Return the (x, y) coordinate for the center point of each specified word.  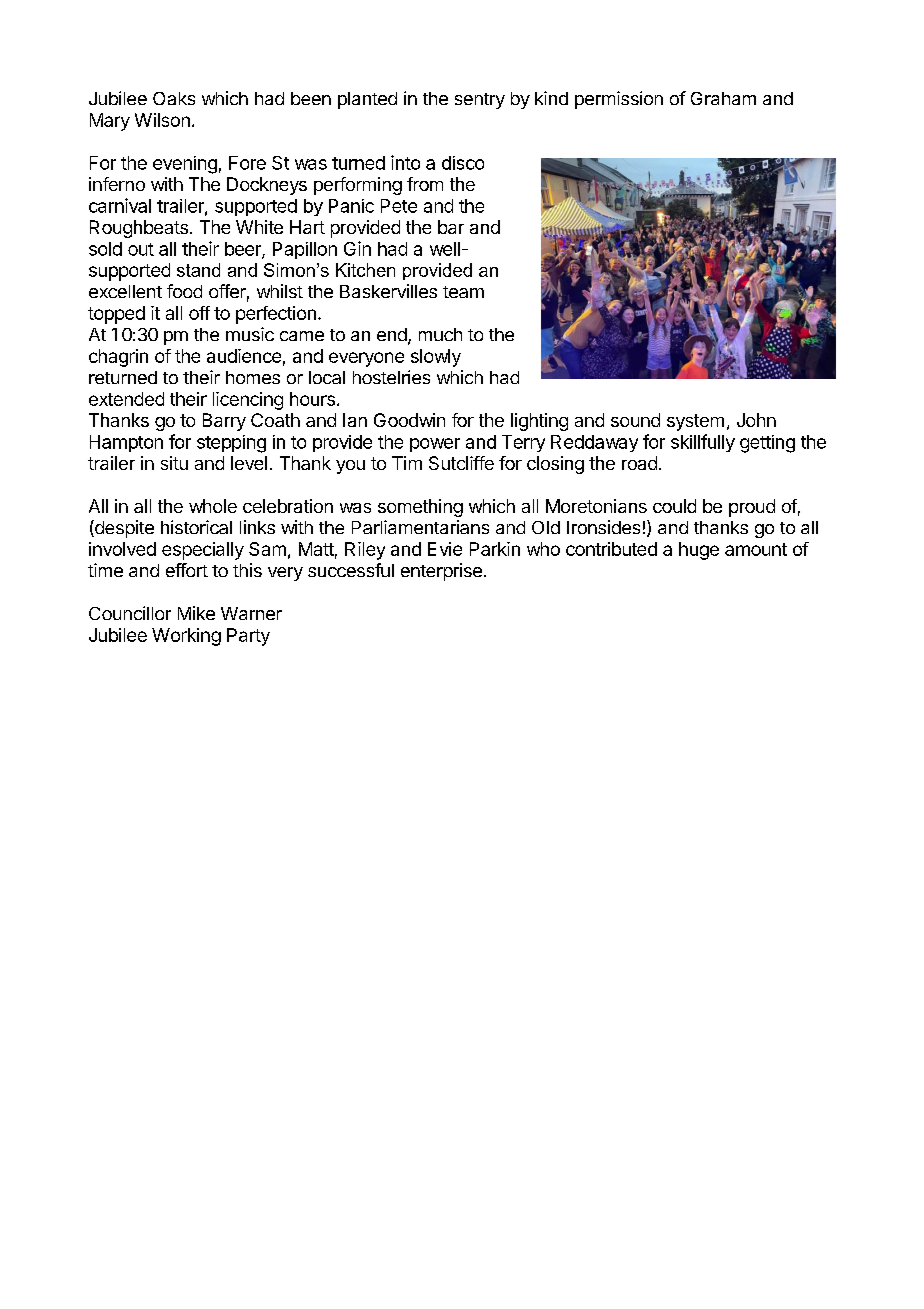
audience (244, 356)
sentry (480, 101)
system (695, 422)
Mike (196, 613)
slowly (436, 358)
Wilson (162, 120)
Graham (723, 98)
